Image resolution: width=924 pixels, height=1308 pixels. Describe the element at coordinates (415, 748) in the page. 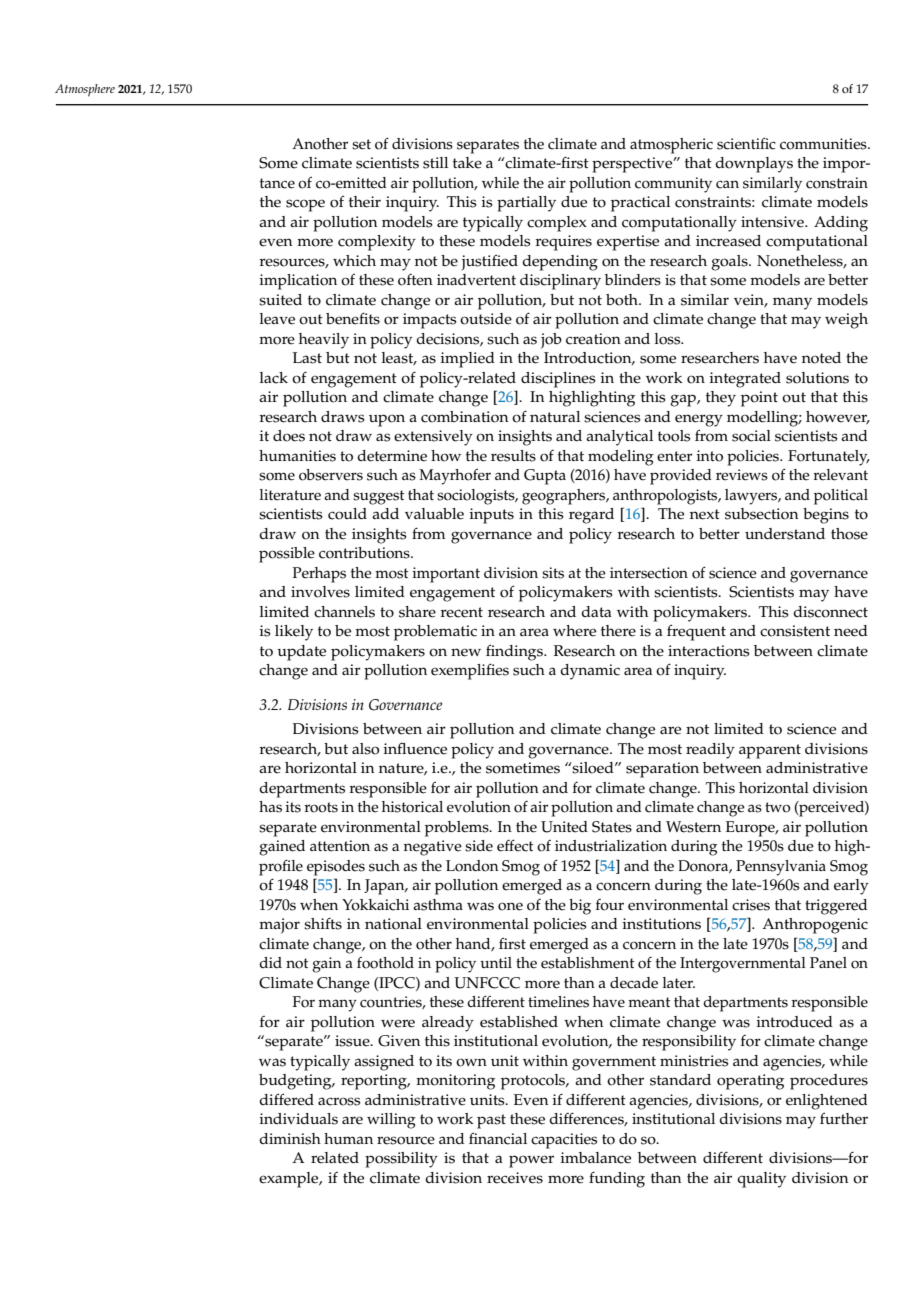

I see `influence` at that location.
